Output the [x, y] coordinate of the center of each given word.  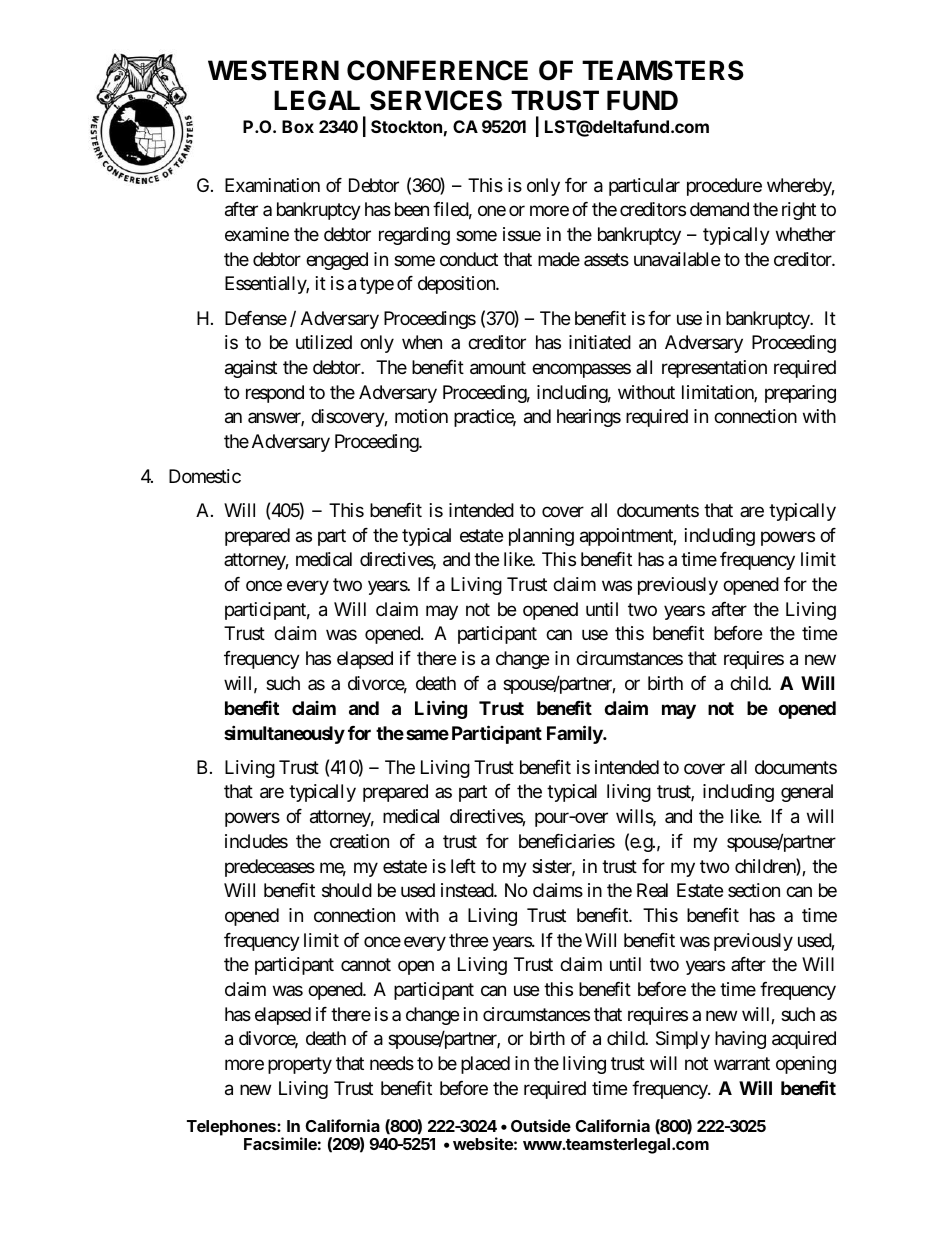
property [300, 1065]
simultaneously [284, 734]
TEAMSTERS [663, 70]
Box [298, 126]
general [807, 793]
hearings [589, 418]
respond [275, 394]
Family [575, 734]
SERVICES [436, 100]
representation [714, 369]
